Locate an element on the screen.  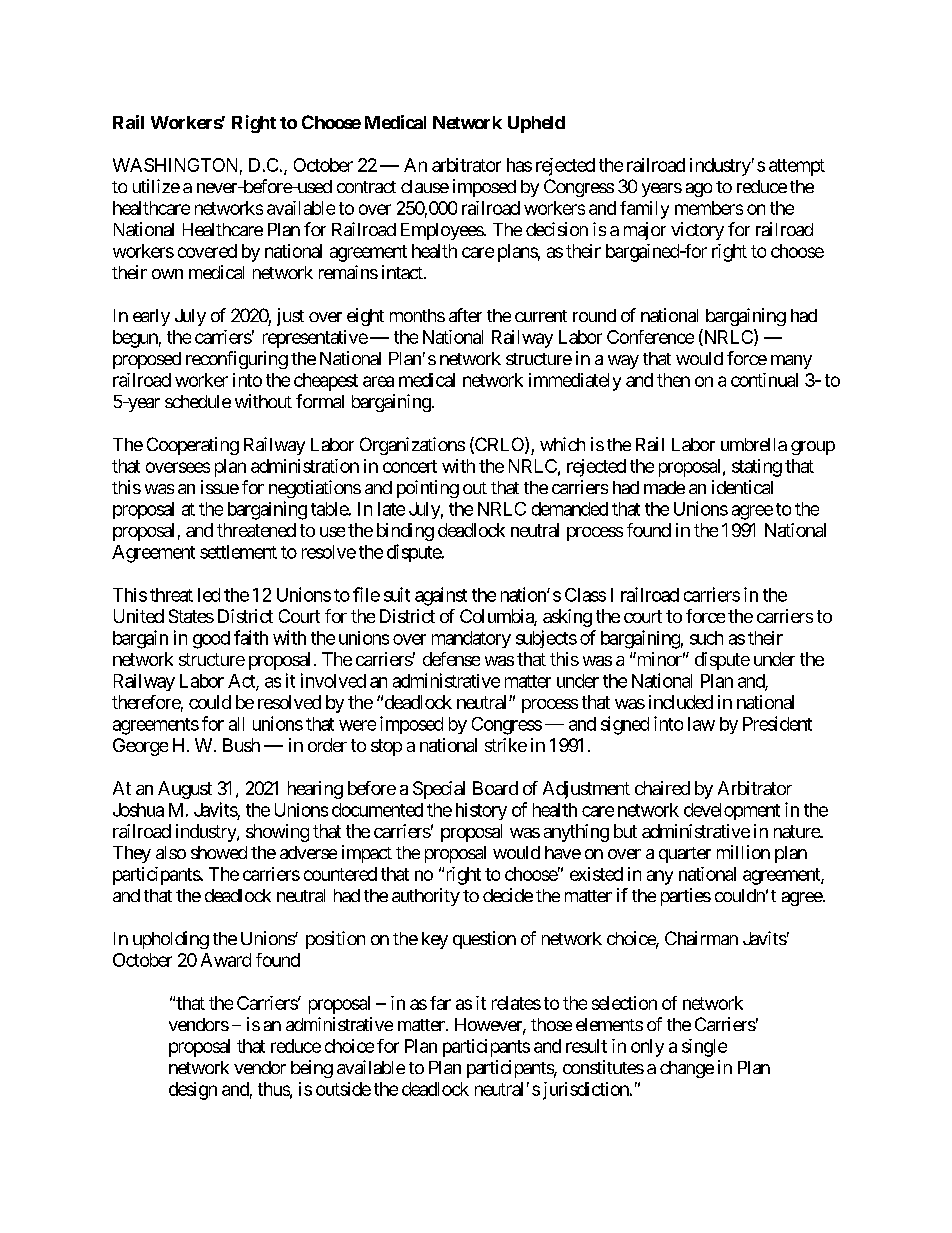
design is located at coordinates (193, 1091).
